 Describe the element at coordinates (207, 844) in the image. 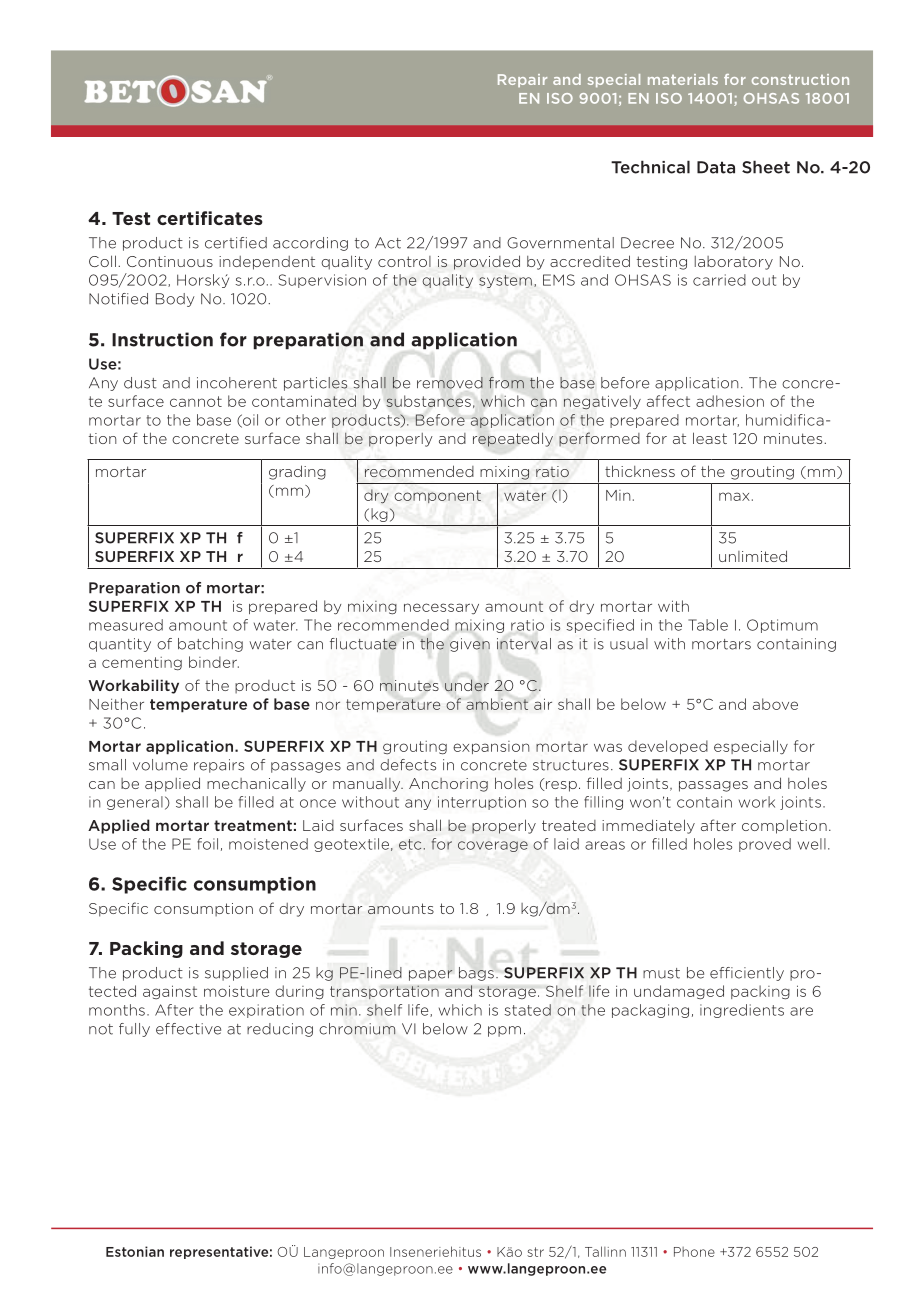

I see `foil` at that location.
